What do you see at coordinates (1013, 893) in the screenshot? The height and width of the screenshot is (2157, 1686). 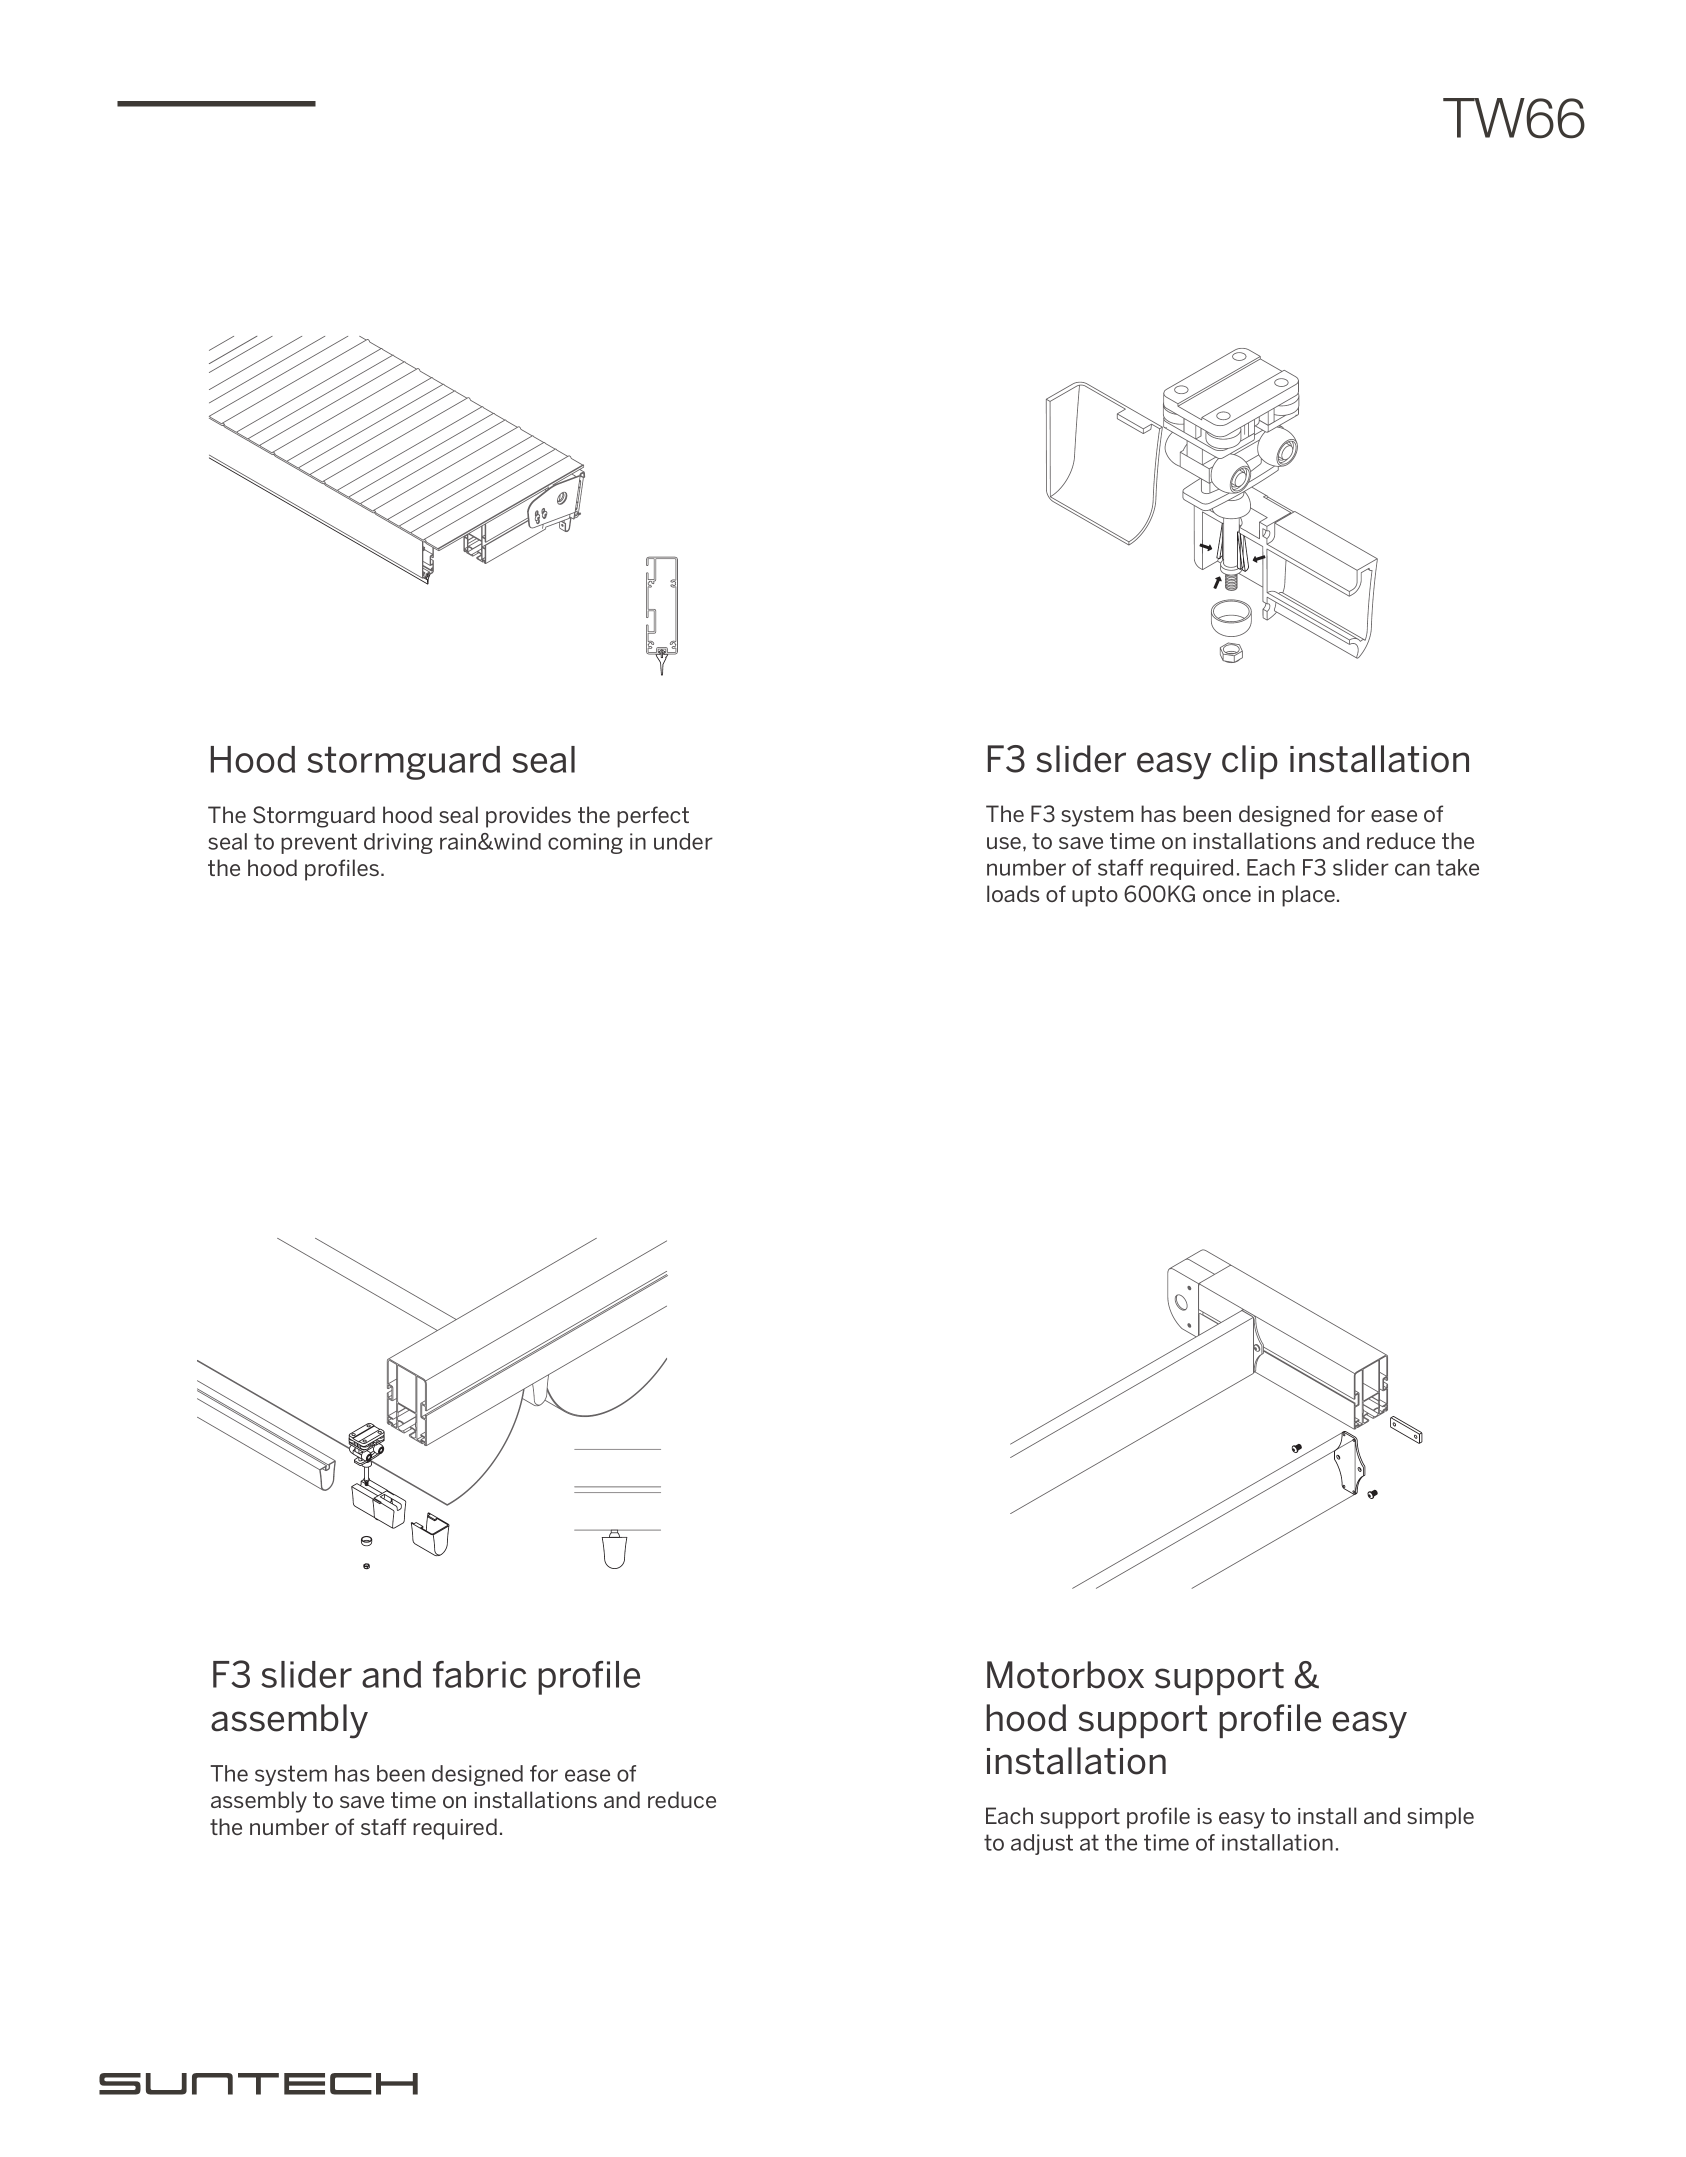 I see `loads` at bounding box center [1013, 893].
